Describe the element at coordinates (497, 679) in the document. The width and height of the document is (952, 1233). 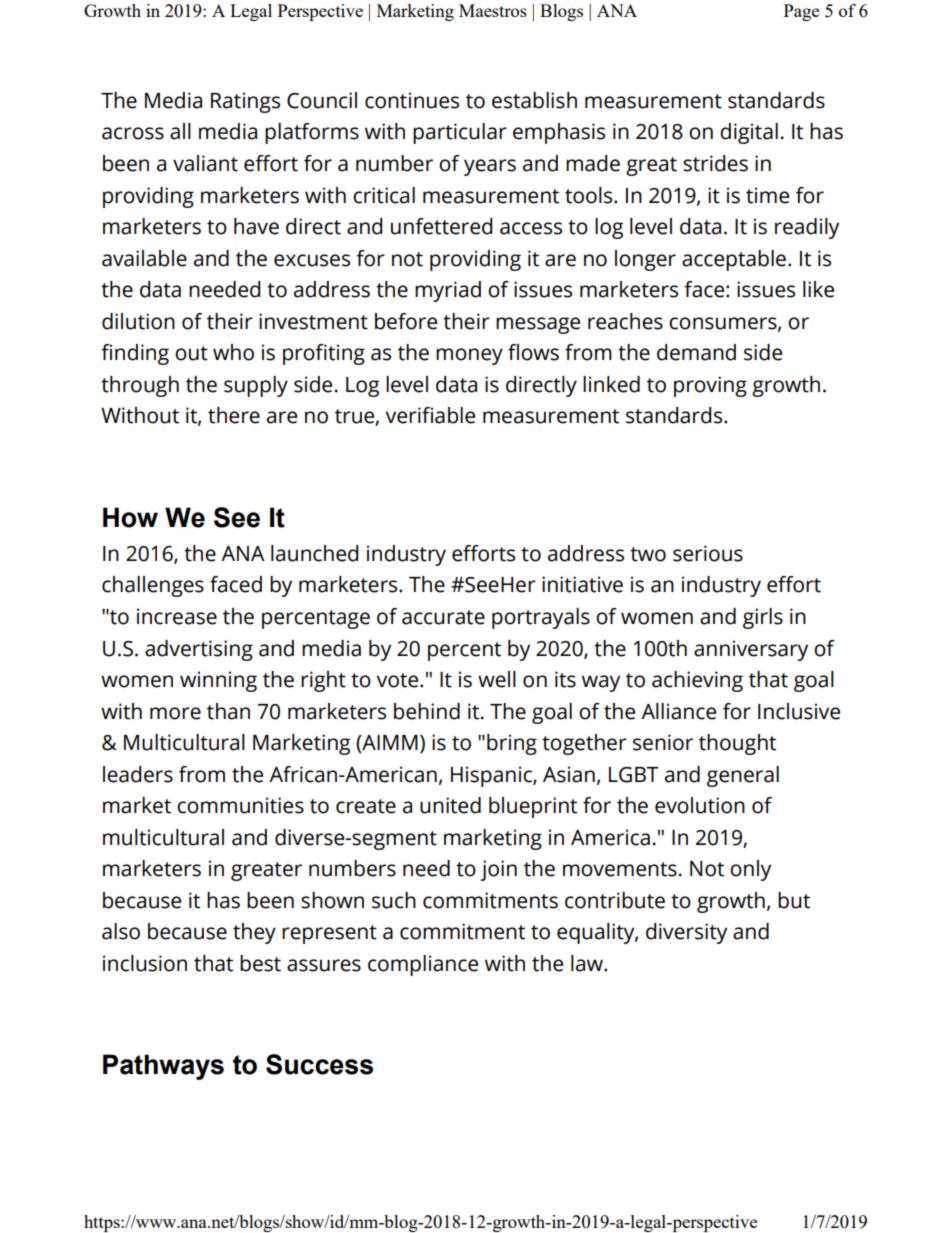
I see `well` at that location.
